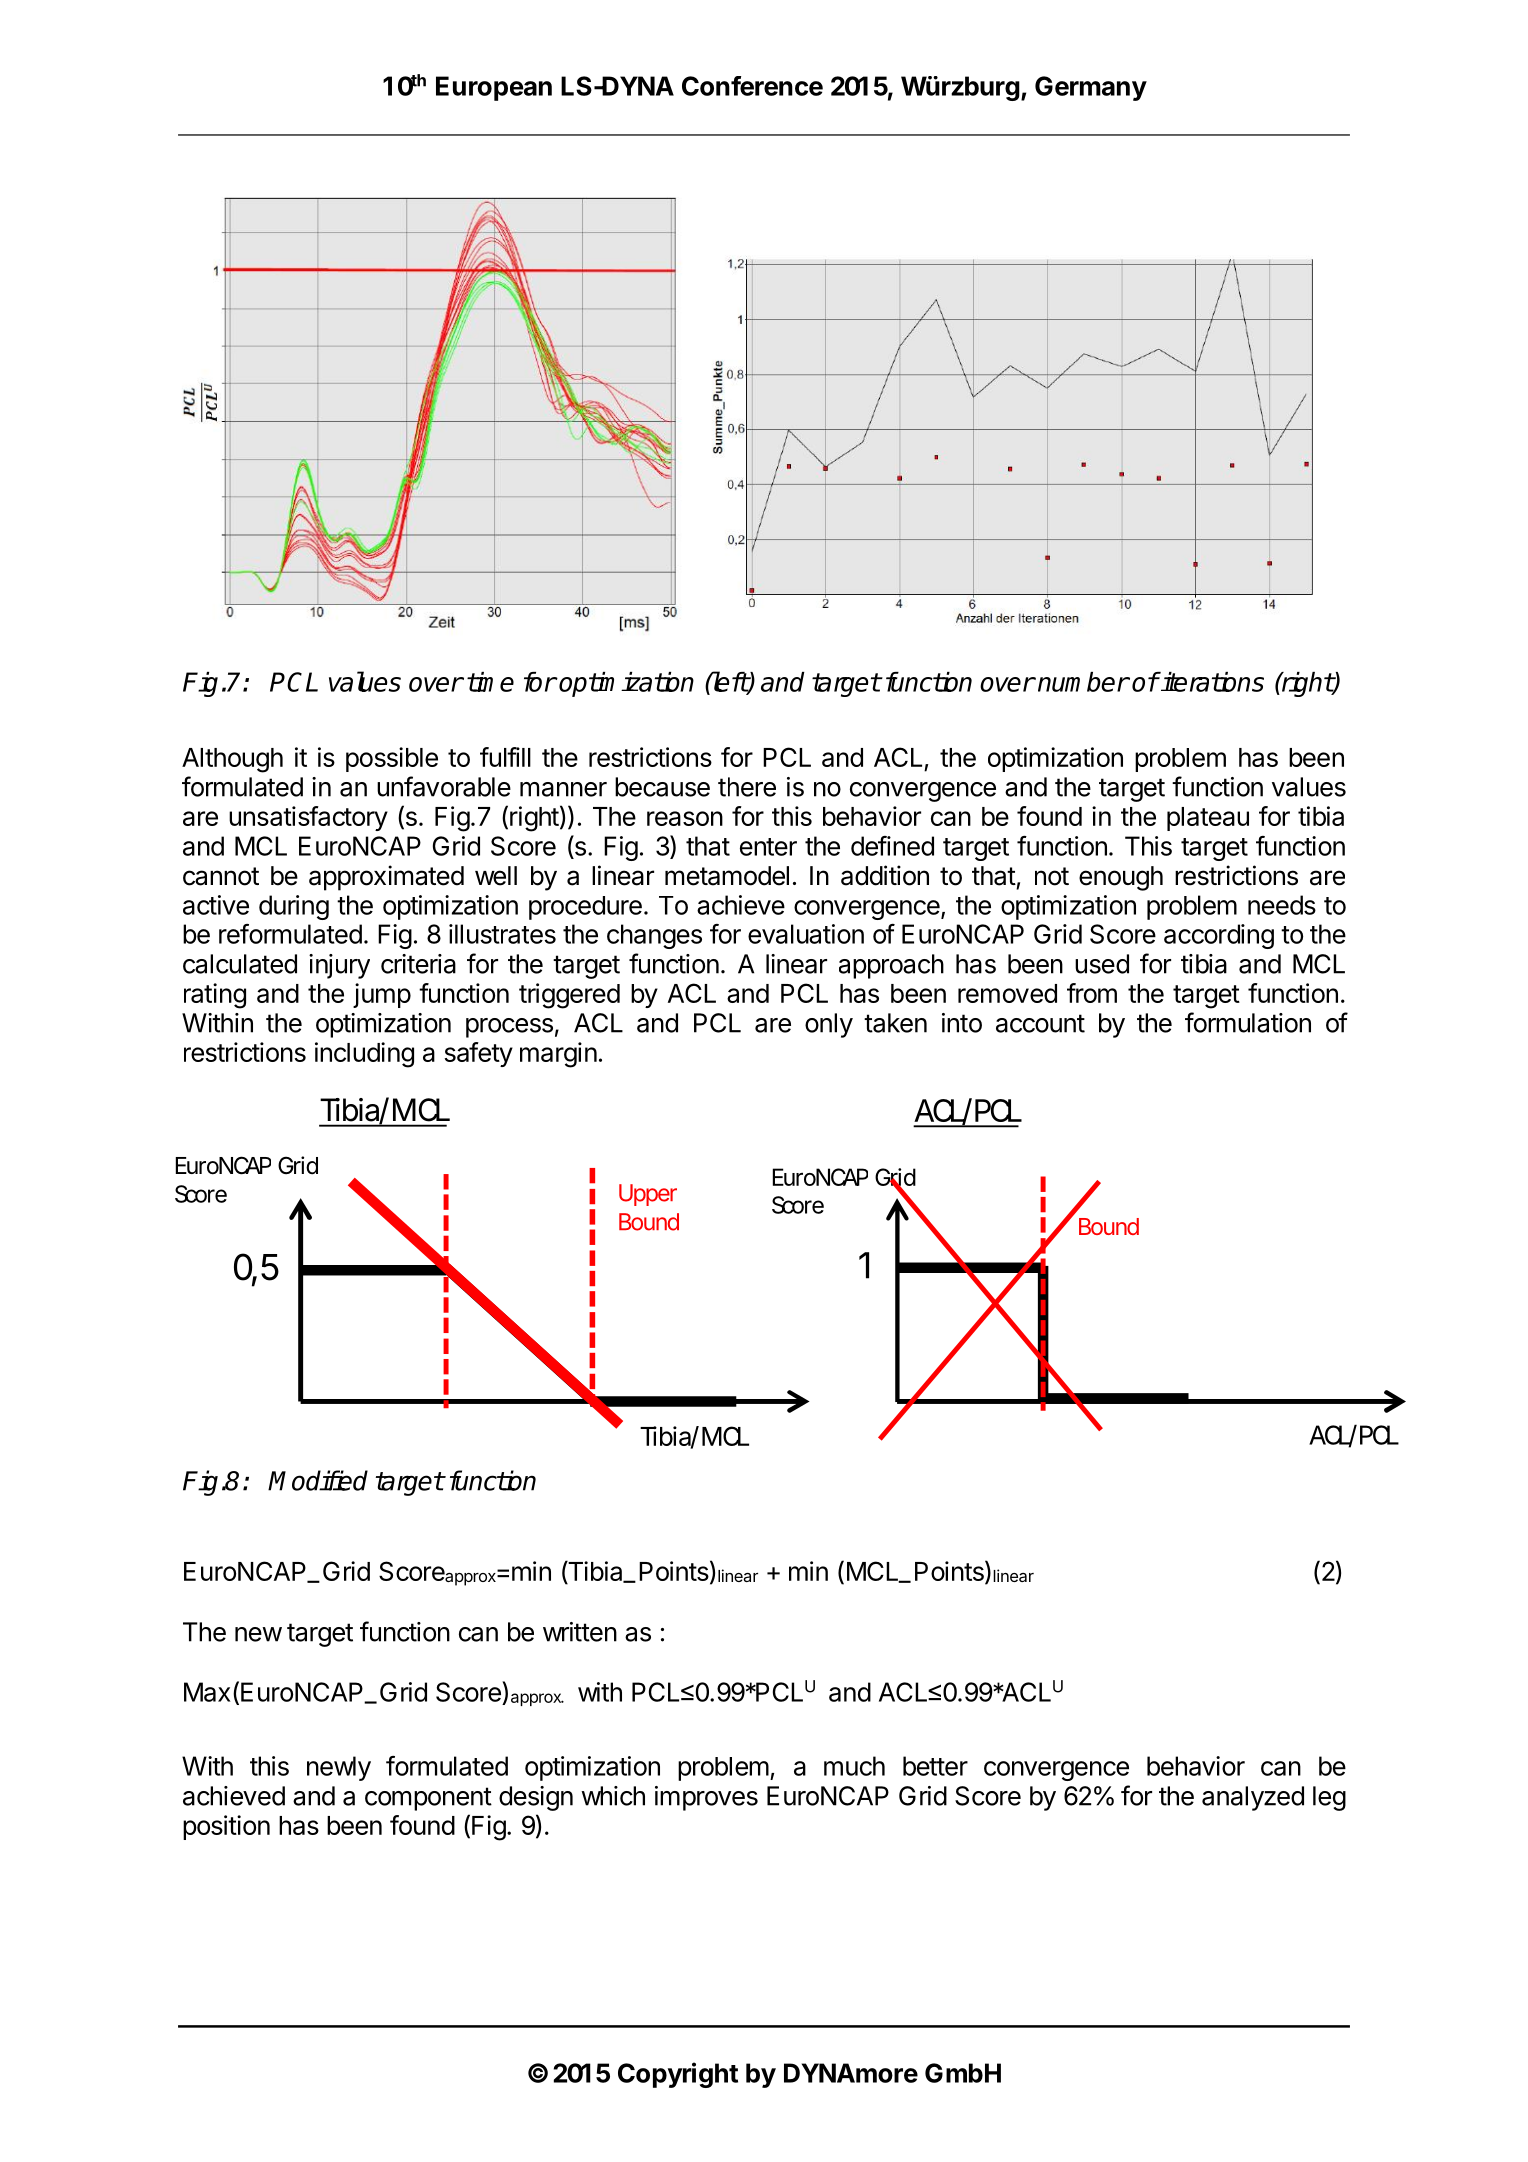 The height and width of the screenshot is (2162, 1528). What do you see at coordinates (1091, 88) in the screenshot?
I see `Germany` at bounding box center [1091, 88].
